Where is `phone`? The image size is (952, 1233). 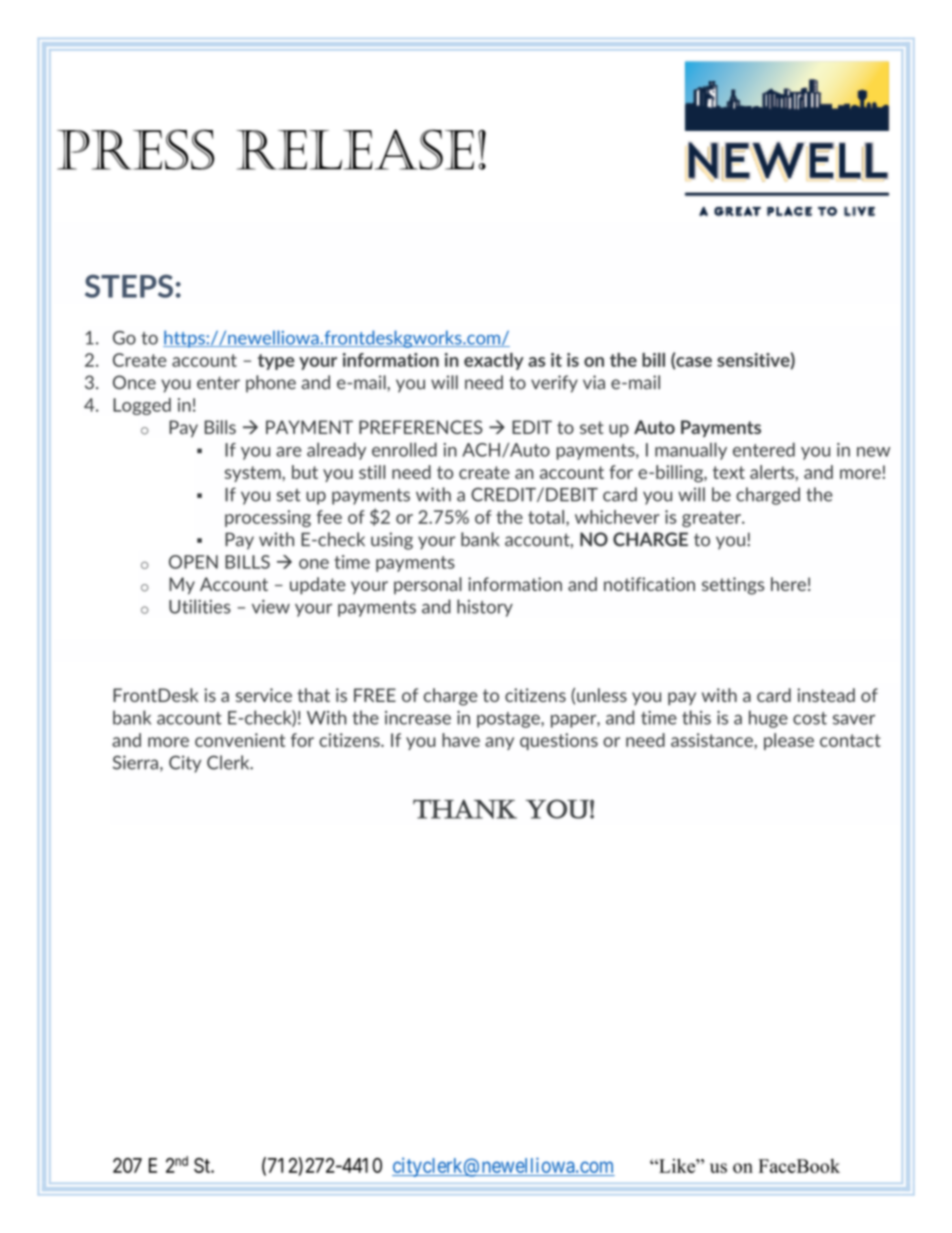
phone is located at coordinates (271, 384).
